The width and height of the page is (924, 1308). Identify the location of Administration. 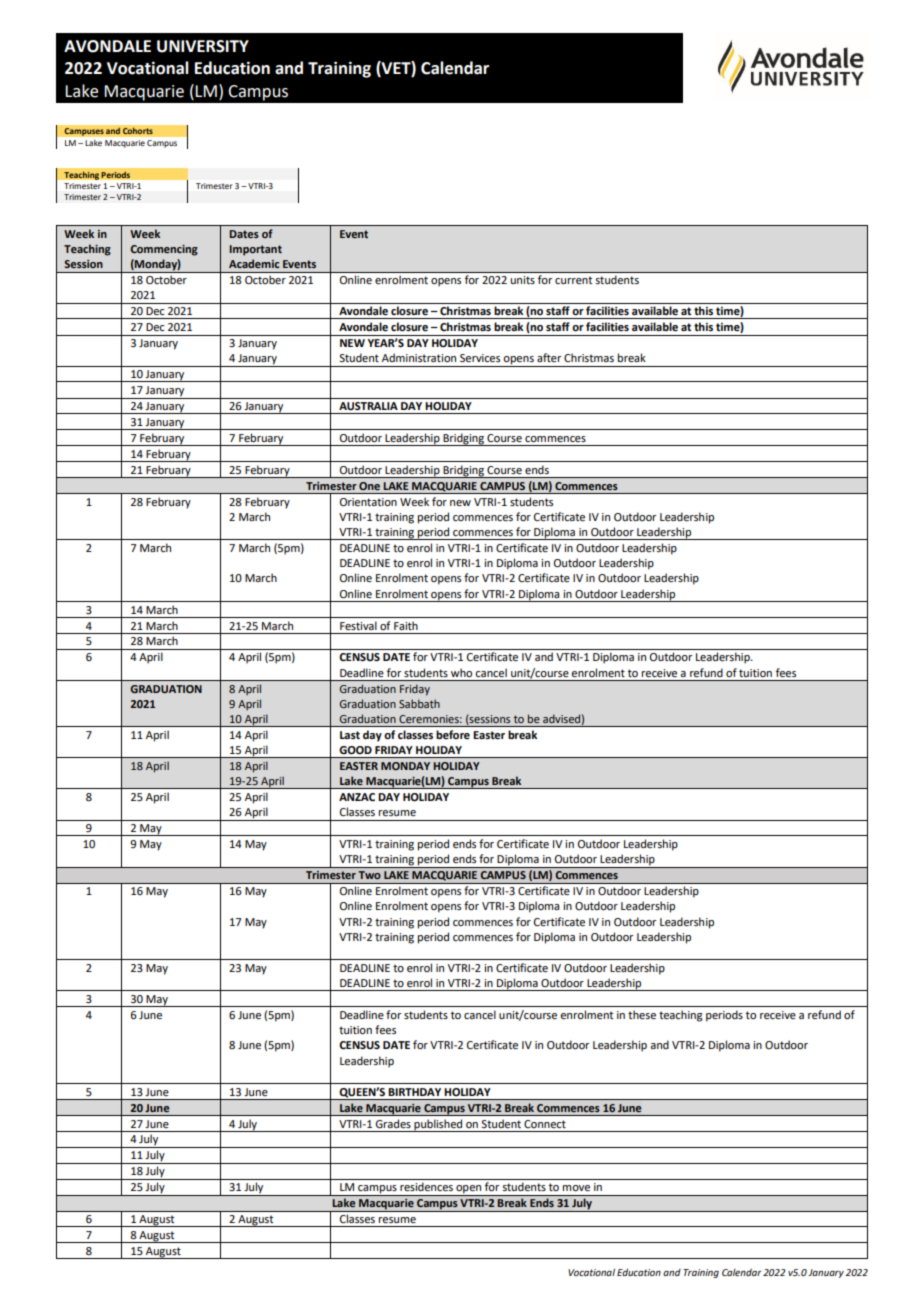
(419, 357).
